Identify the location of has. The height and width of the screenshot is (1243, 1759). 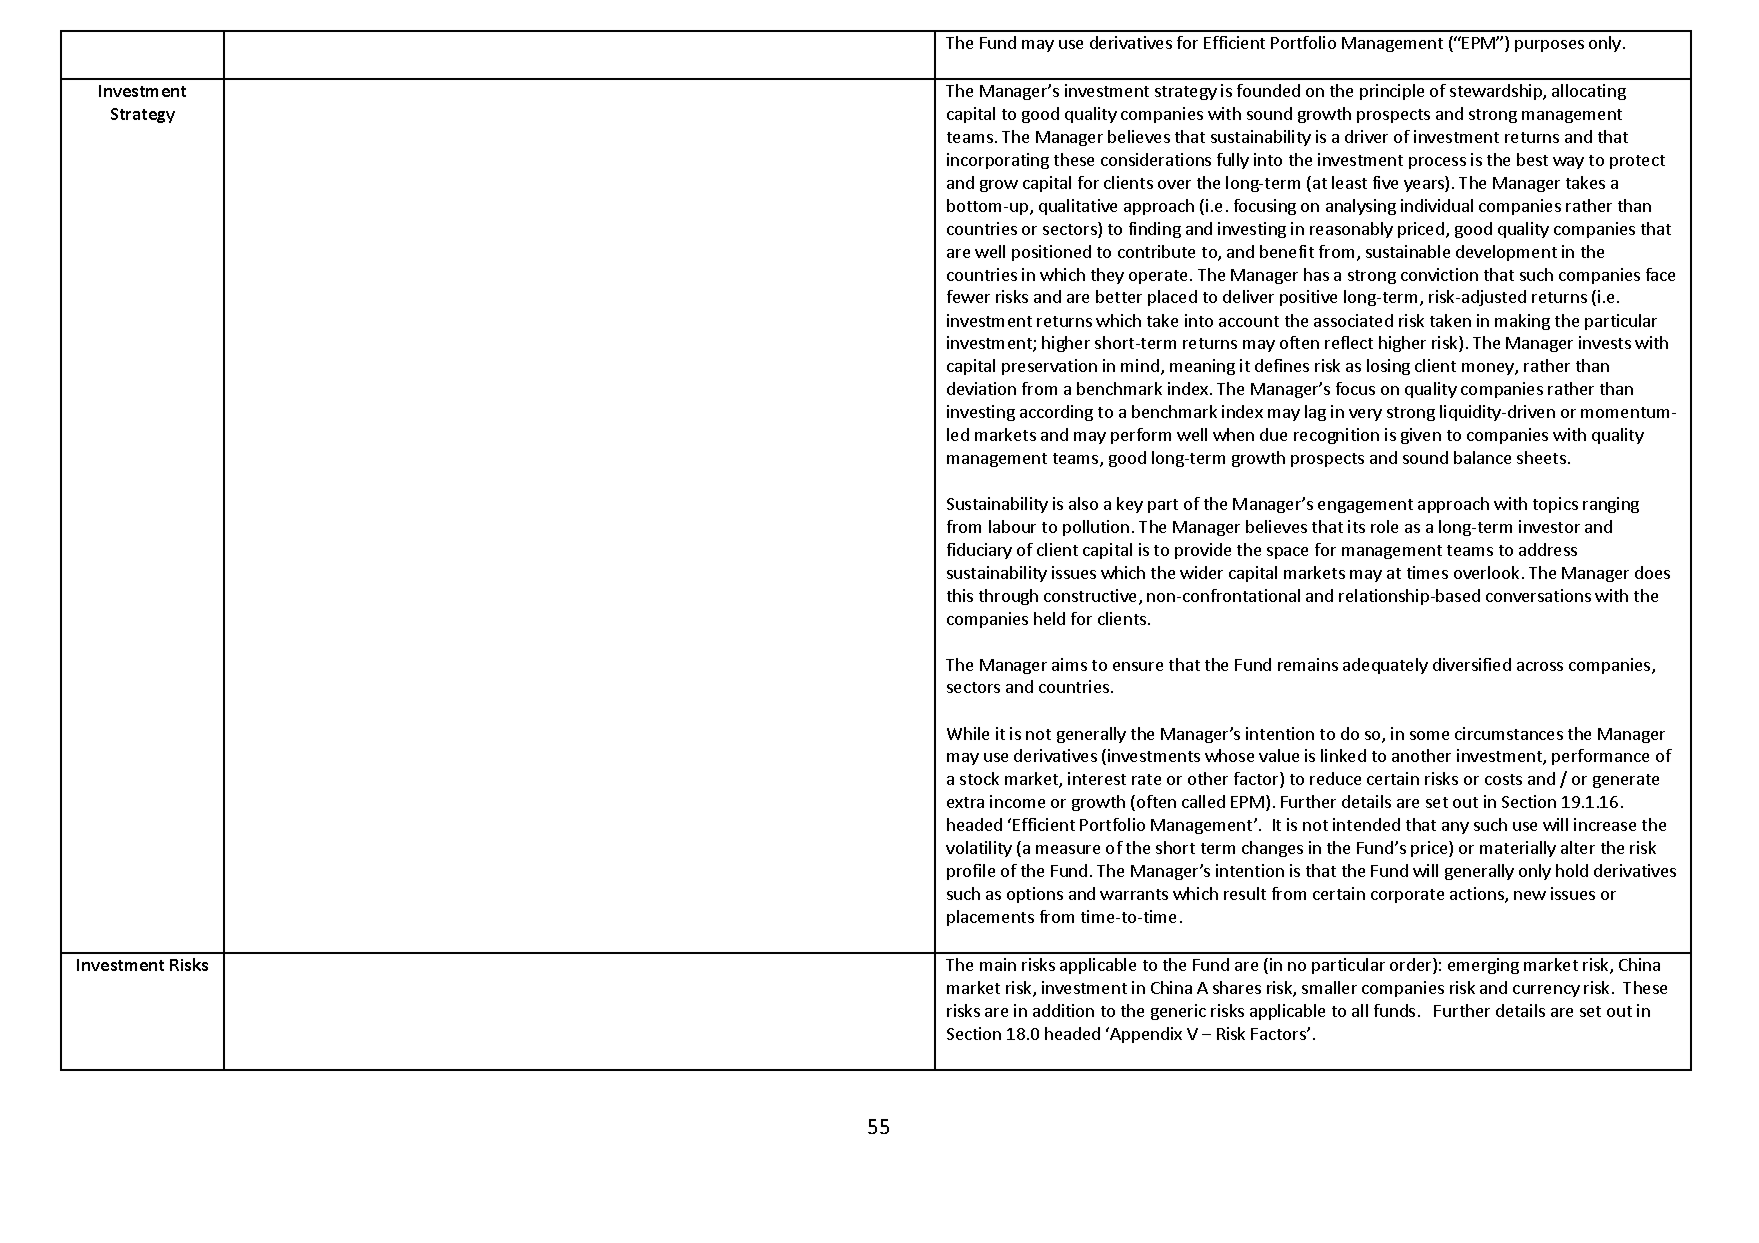
(1316, 274).
